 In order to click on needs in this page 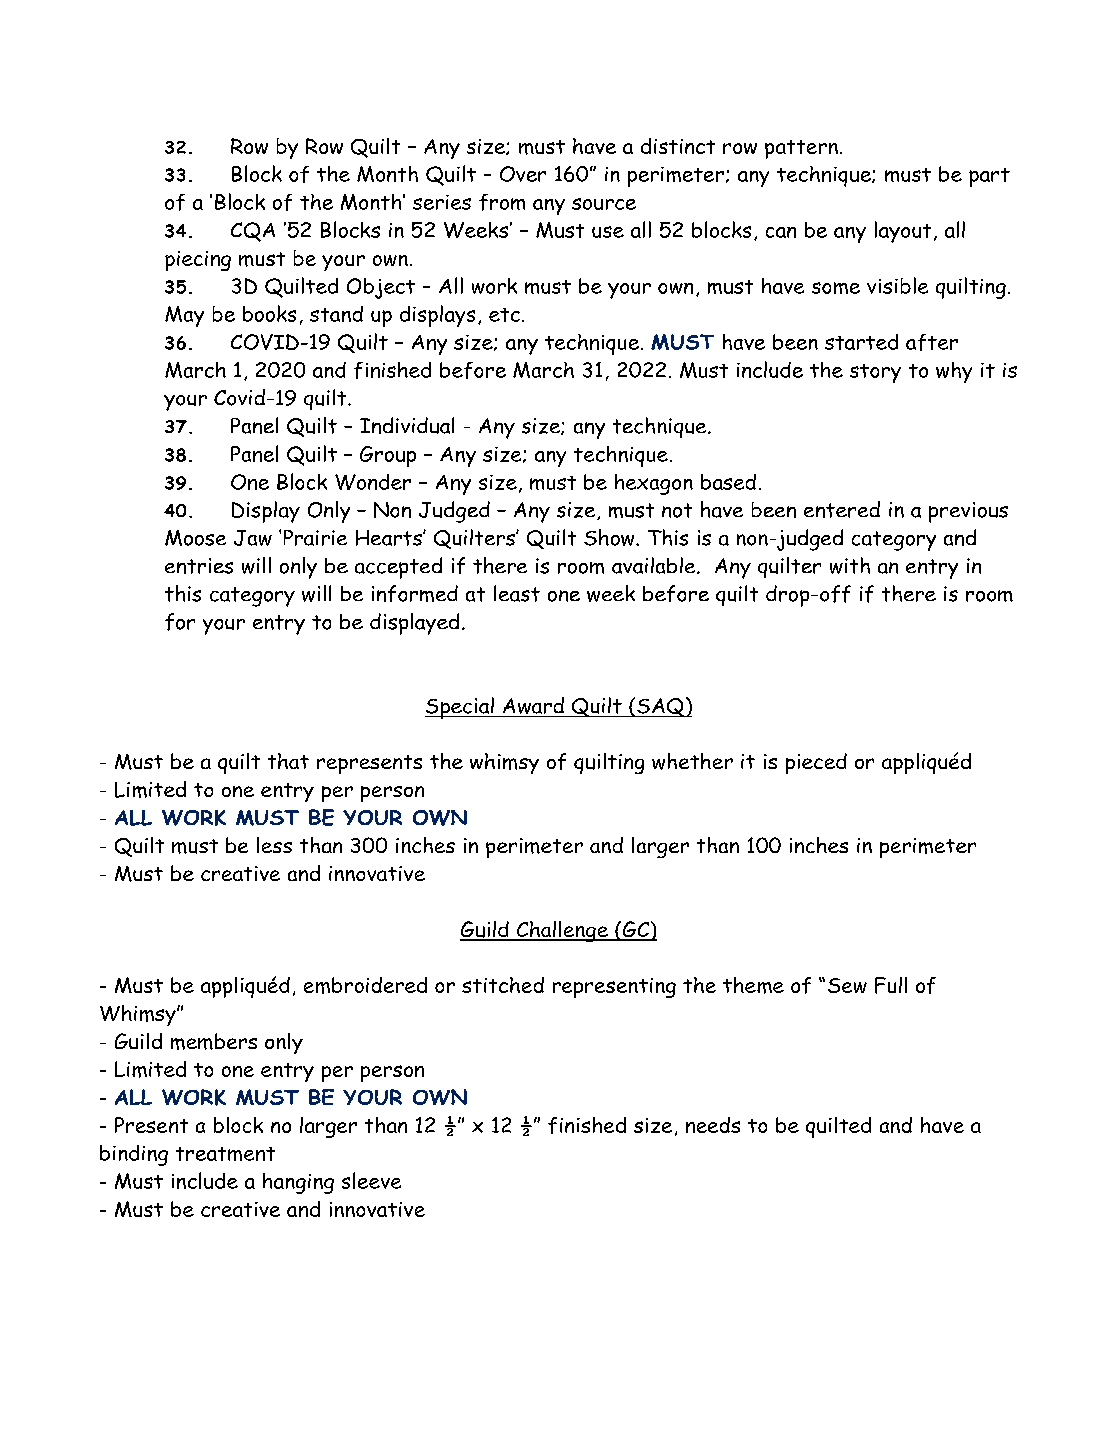, I will do `click(713, 1125)`.
